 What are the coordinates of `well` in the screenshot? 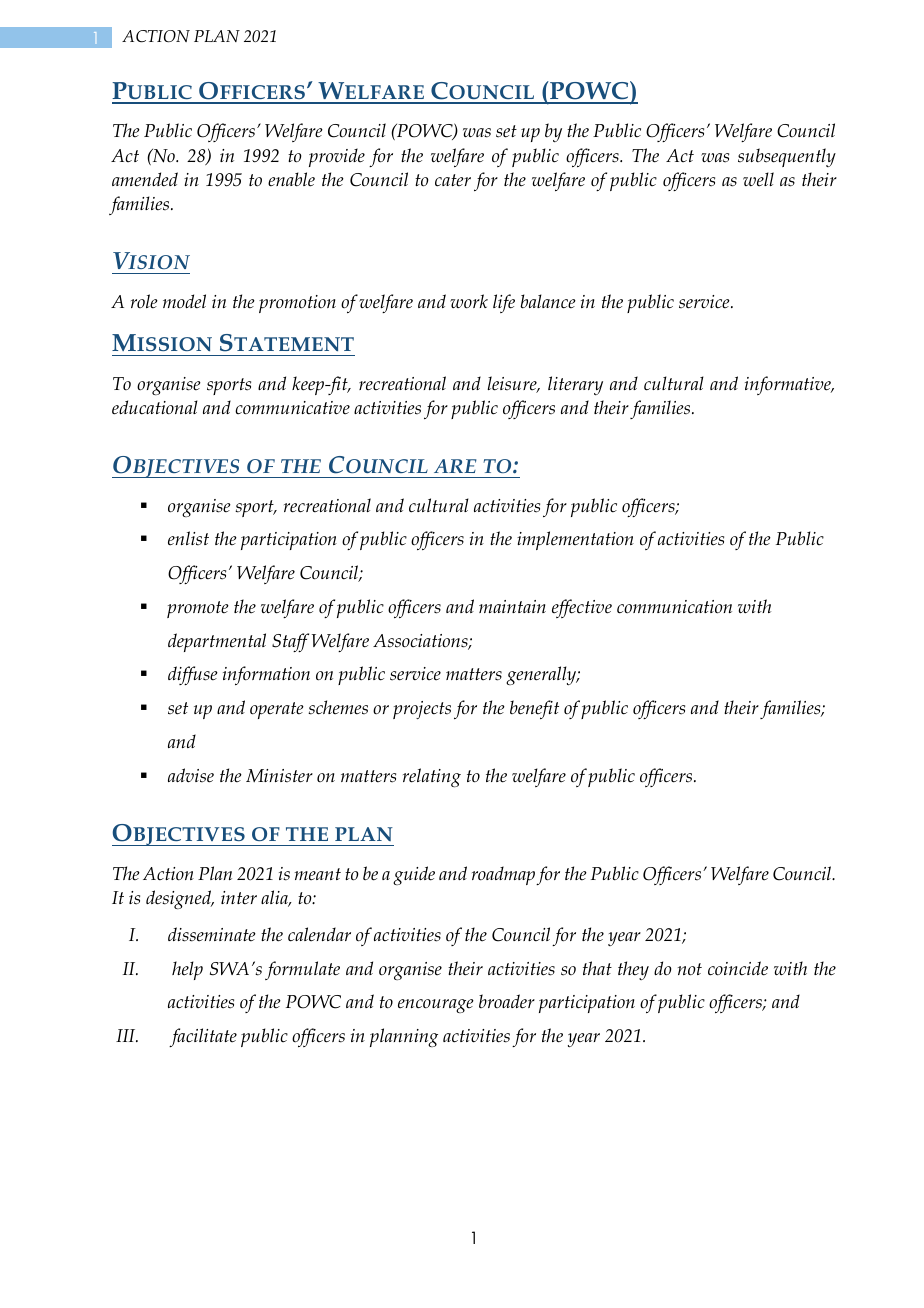 It's located at (758, 179).
